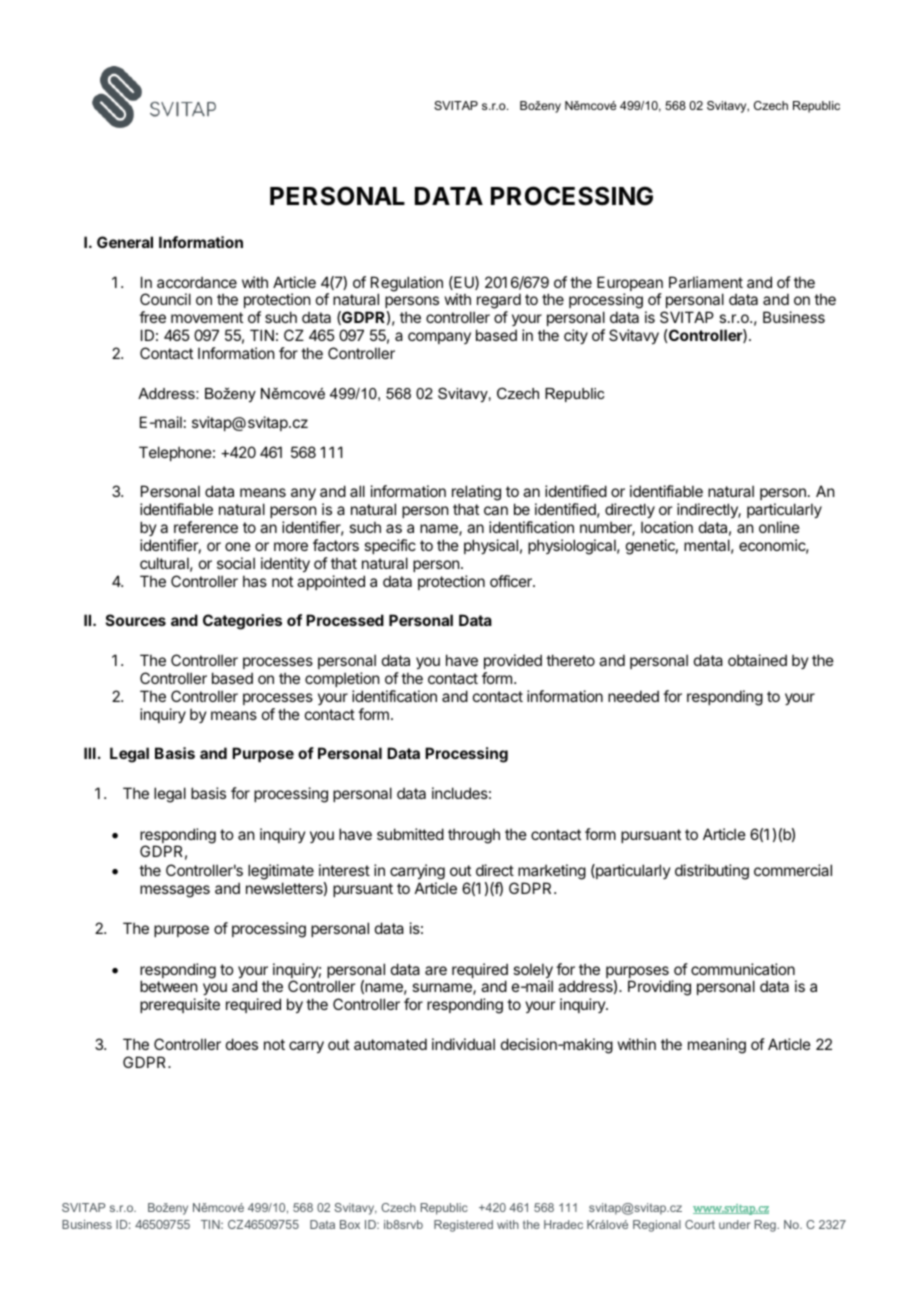  Describe the element at coordinates (90, 753) in the screenshot. I see `III` at that location.
